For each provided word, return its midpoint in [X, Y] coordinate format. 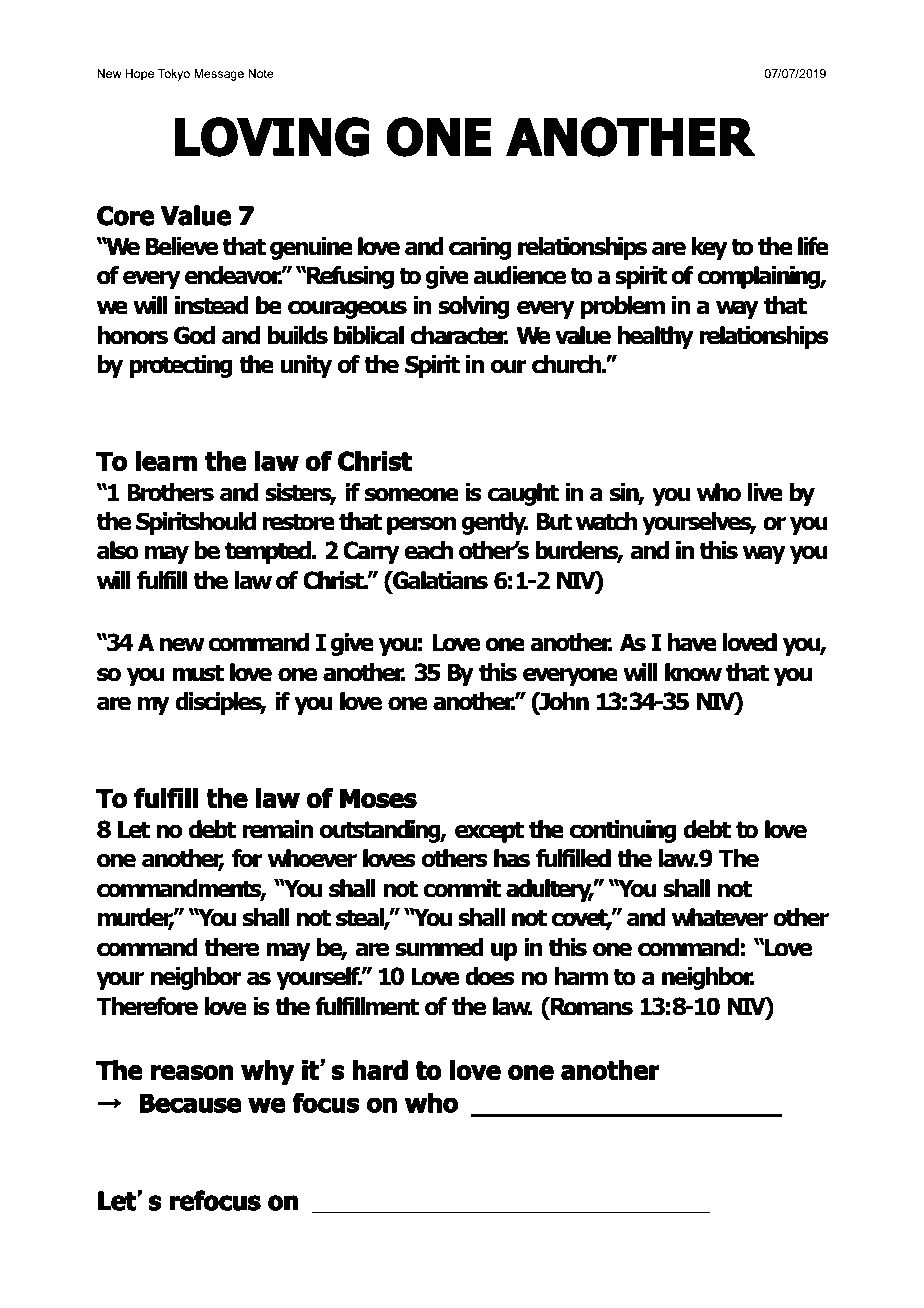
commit [462, 888]
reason [192, 1073]
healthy [655, 337]
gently [495, 523]
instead [212, 305]
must [198, 673]
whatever [720, 917]
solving [474, 307]
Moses [378, 799]
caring [480, 248]
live [765, 492]
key [709, 248]
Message [219, 75]
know [693, 672]
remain [277, 829]
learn [166, 461]
